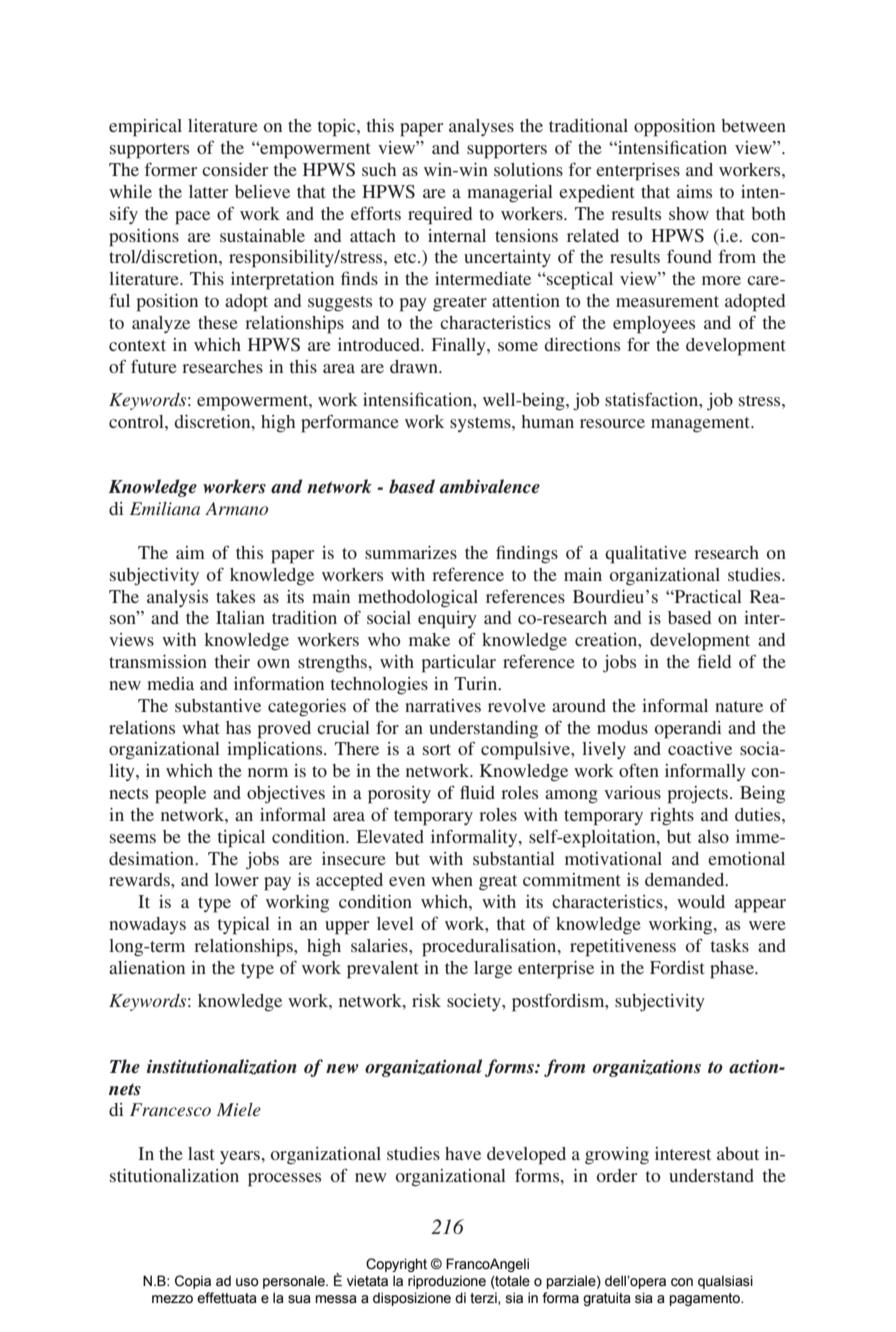  Describe the element at coordinates (646, 555) in the screenshot. I see `qualitative` at that location.
